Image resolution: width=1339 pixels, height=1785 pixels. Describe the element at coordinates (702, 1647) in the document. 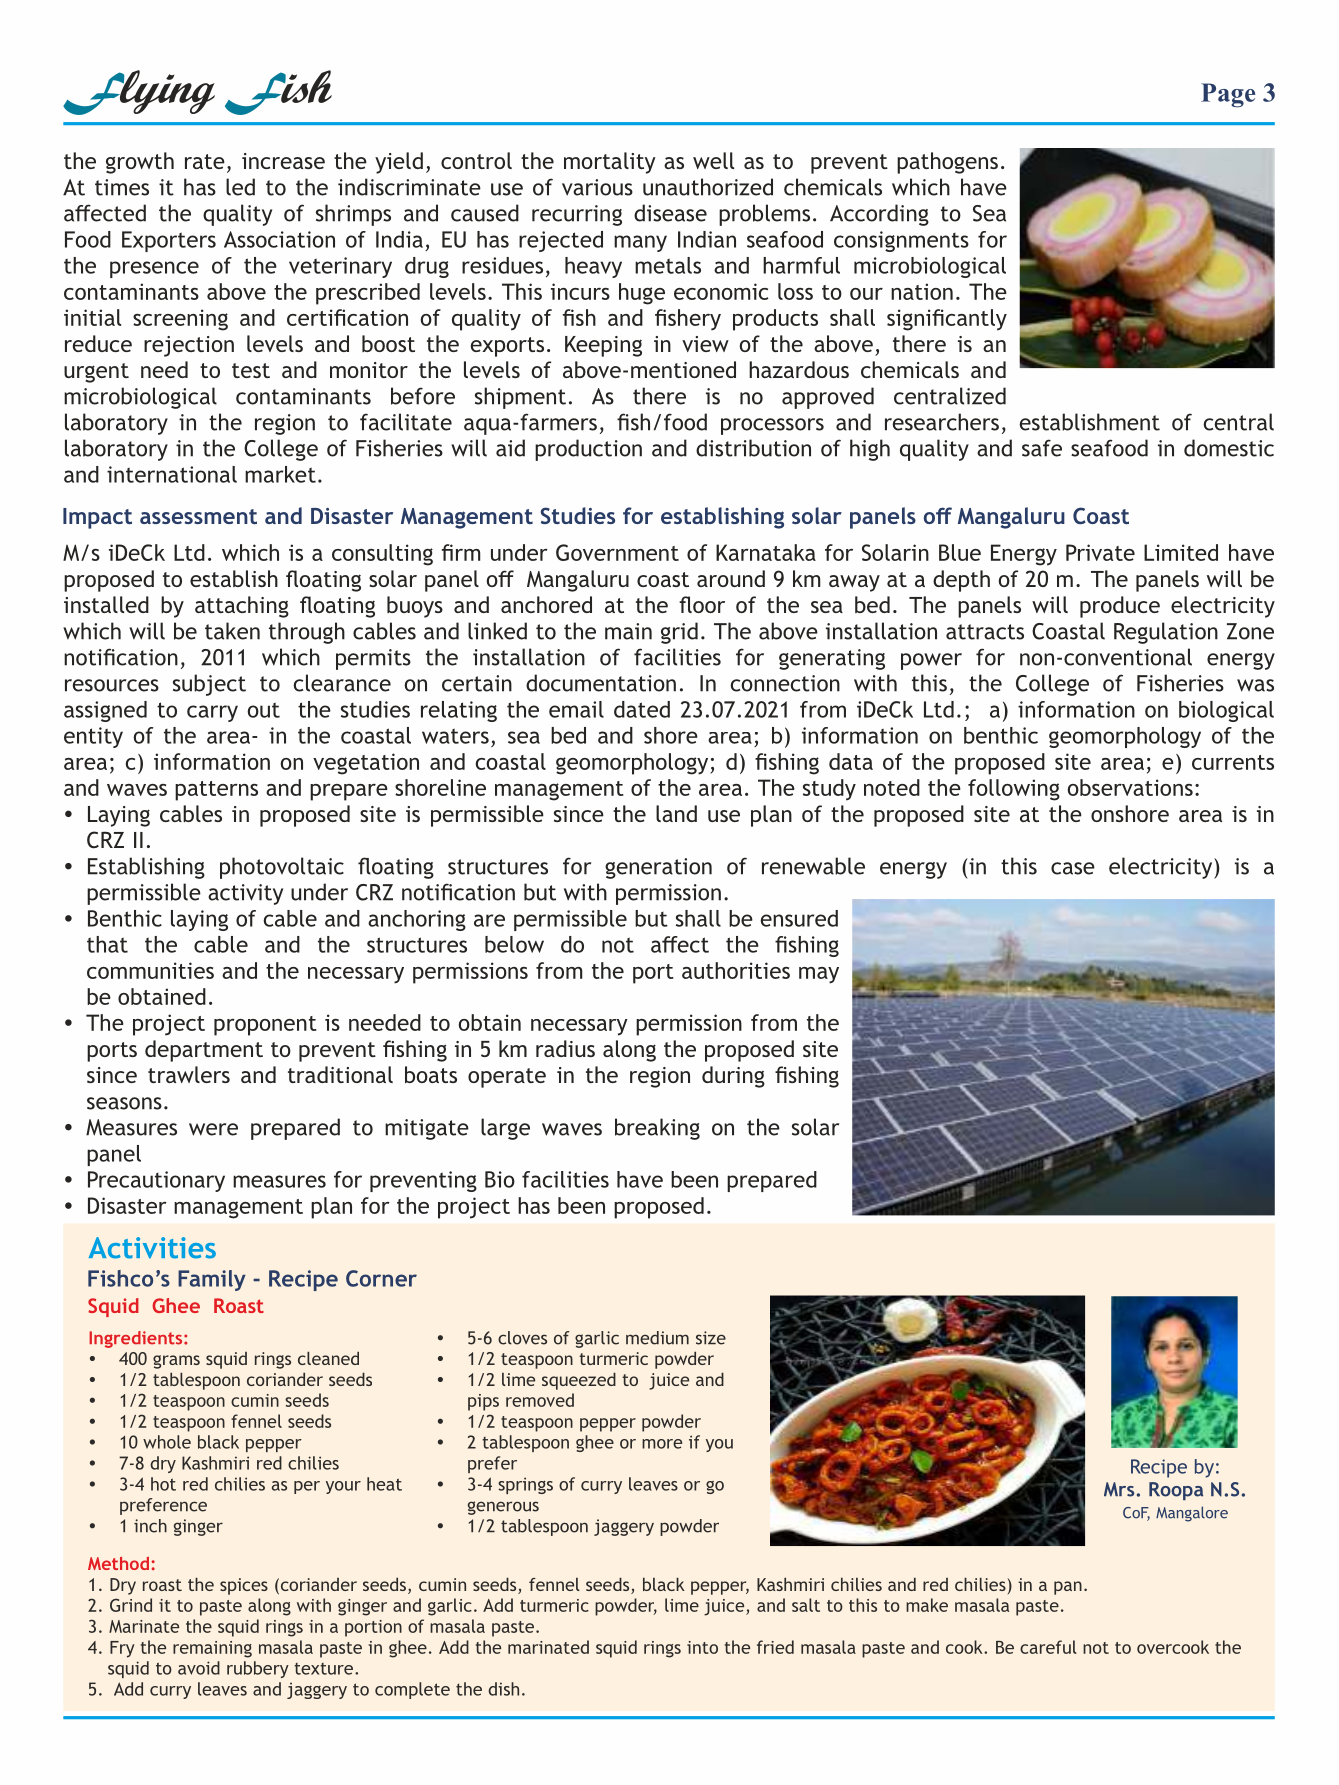

I see `into` at that location.
